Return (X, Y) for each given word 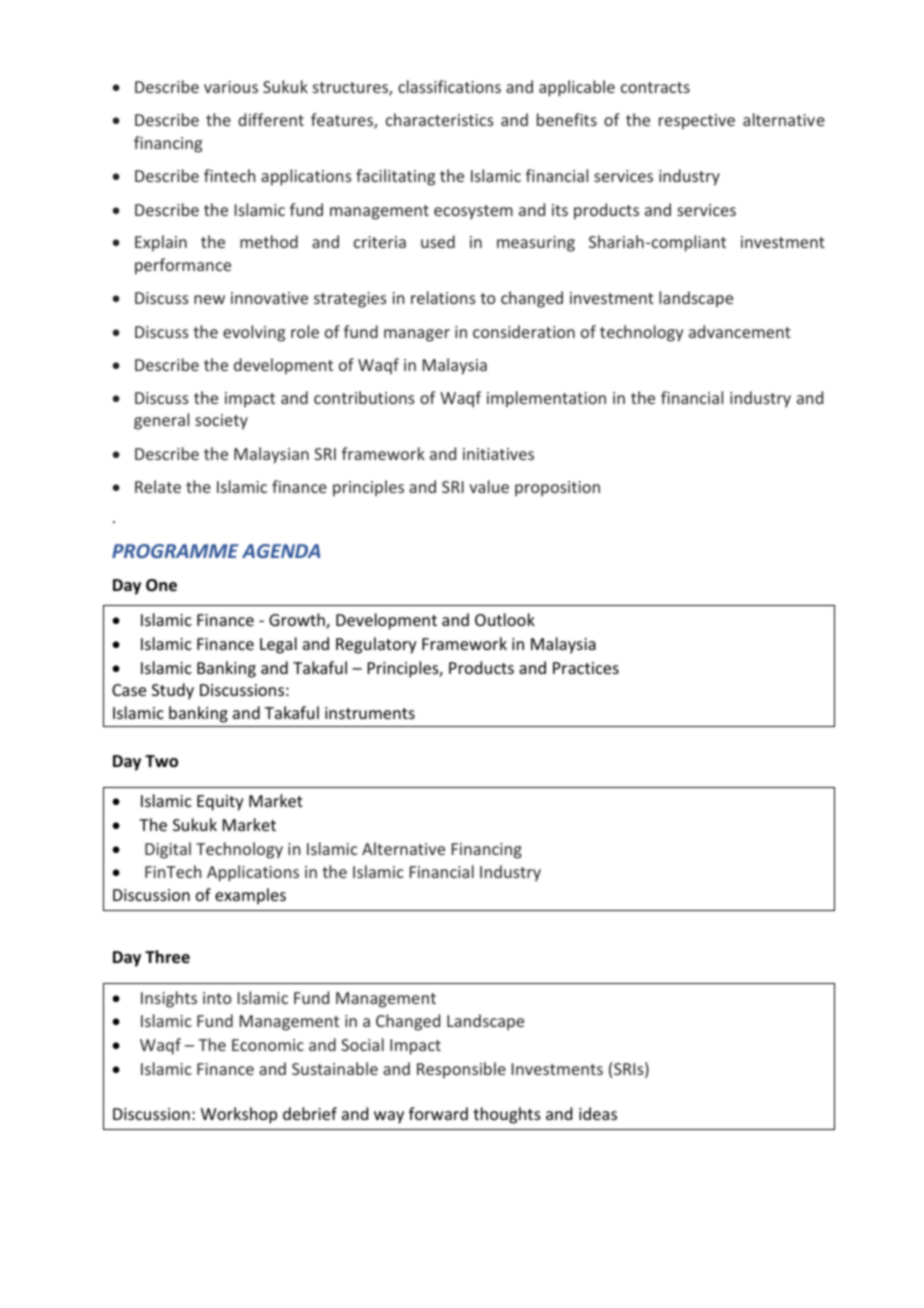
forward (438, 1113)
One (161, 585)
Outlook (505, 619)
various (231, 87)
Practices (586, 668)
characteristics (440, 119)
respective (697, 122)
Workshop (239, 1115)
